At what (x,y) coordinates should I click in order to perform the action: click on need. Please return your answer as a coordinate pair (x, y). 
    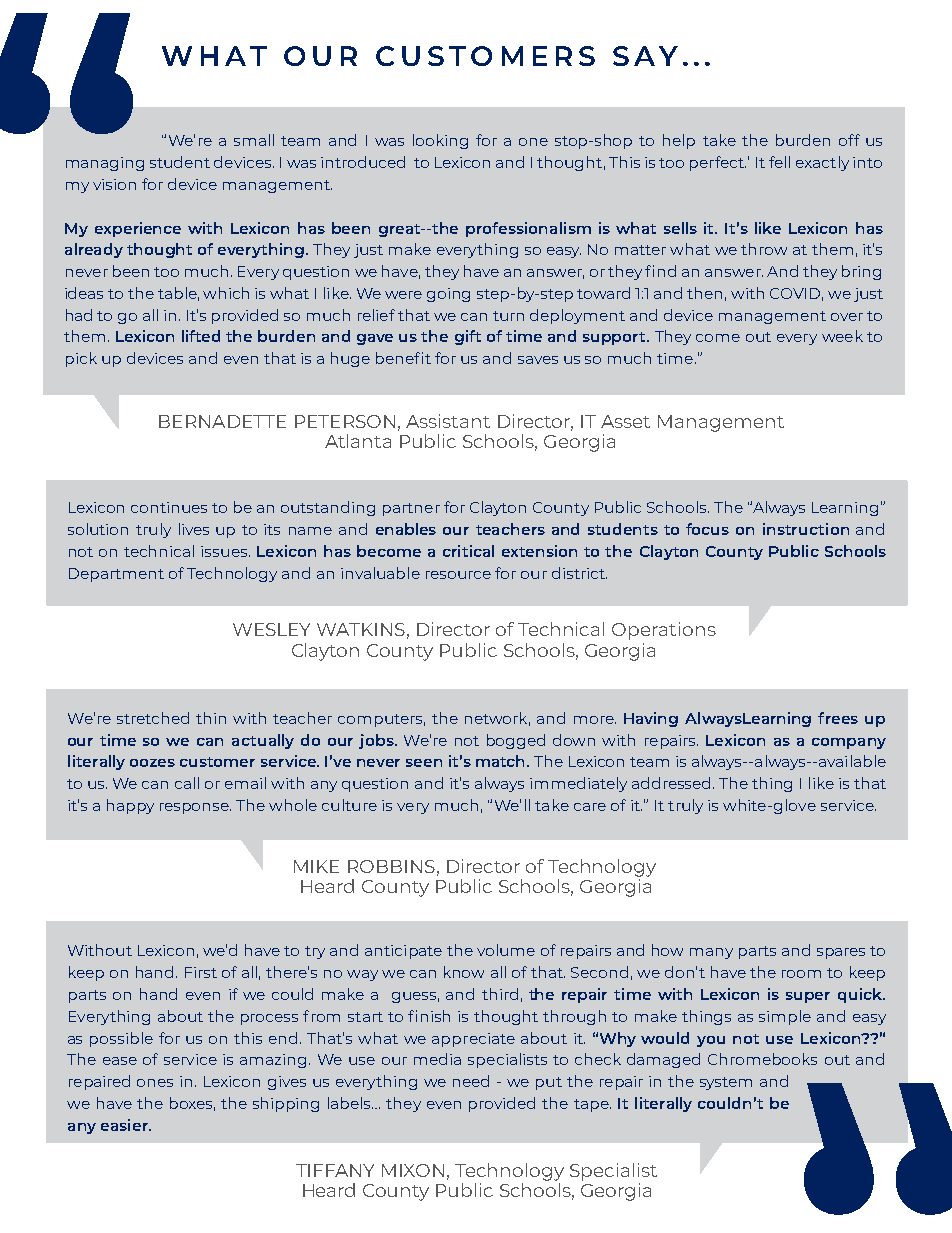
    Looking at the image, I should click on (471, 1081).
